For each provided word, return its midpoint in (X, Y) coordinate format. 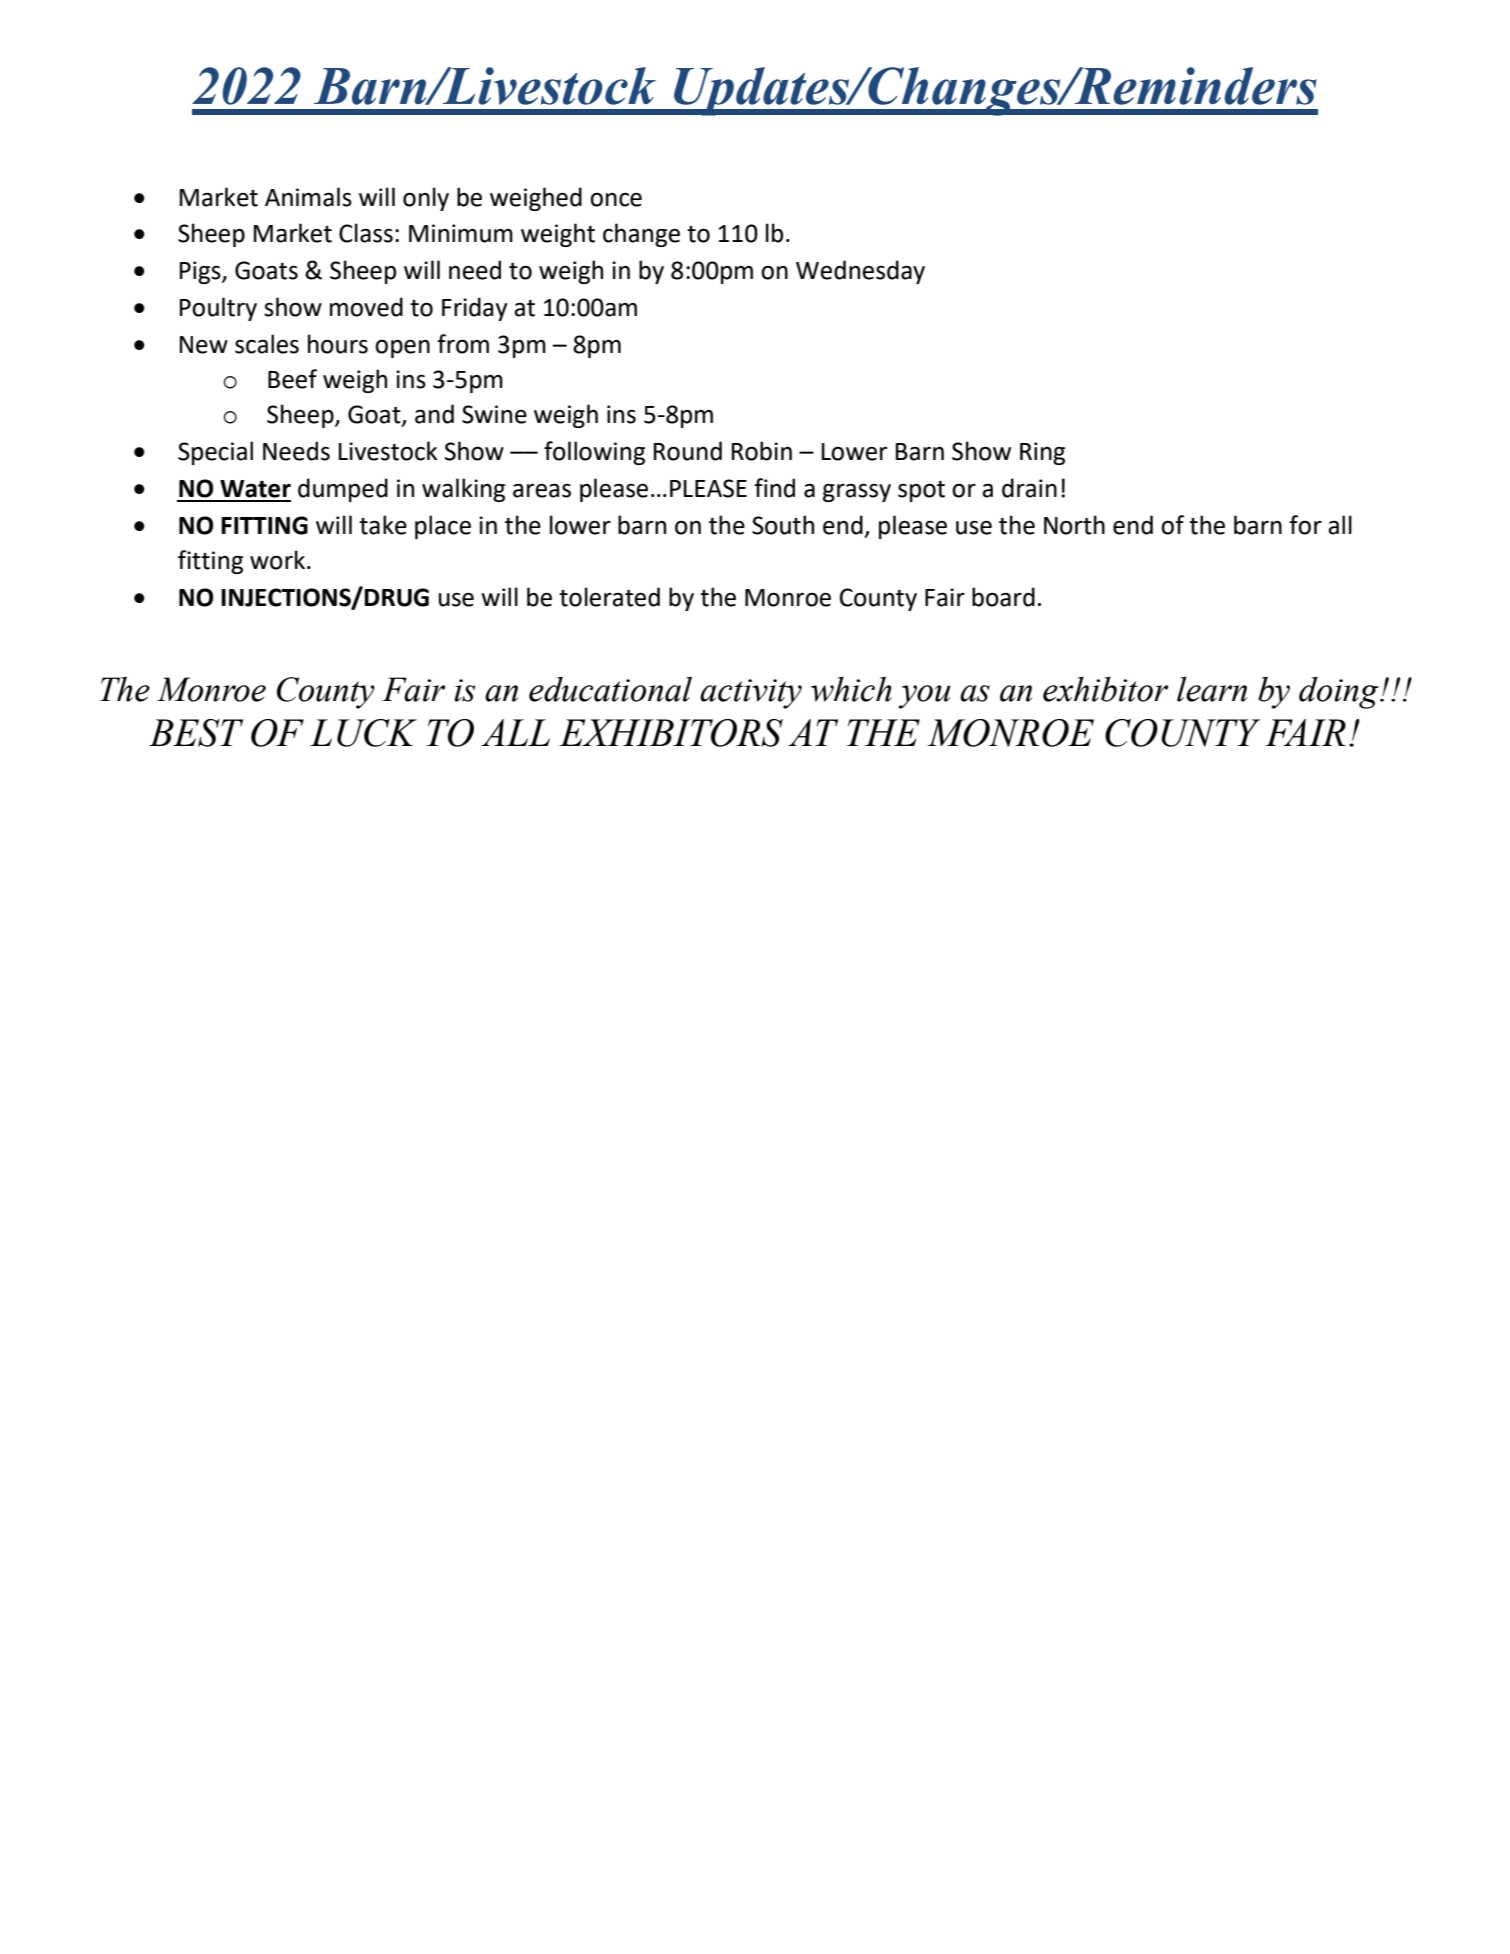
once (616, 200)
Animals (308, 197)
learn (1212, 689)
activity (751, 694)
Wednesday (860, 272)
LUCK (363, 733)
